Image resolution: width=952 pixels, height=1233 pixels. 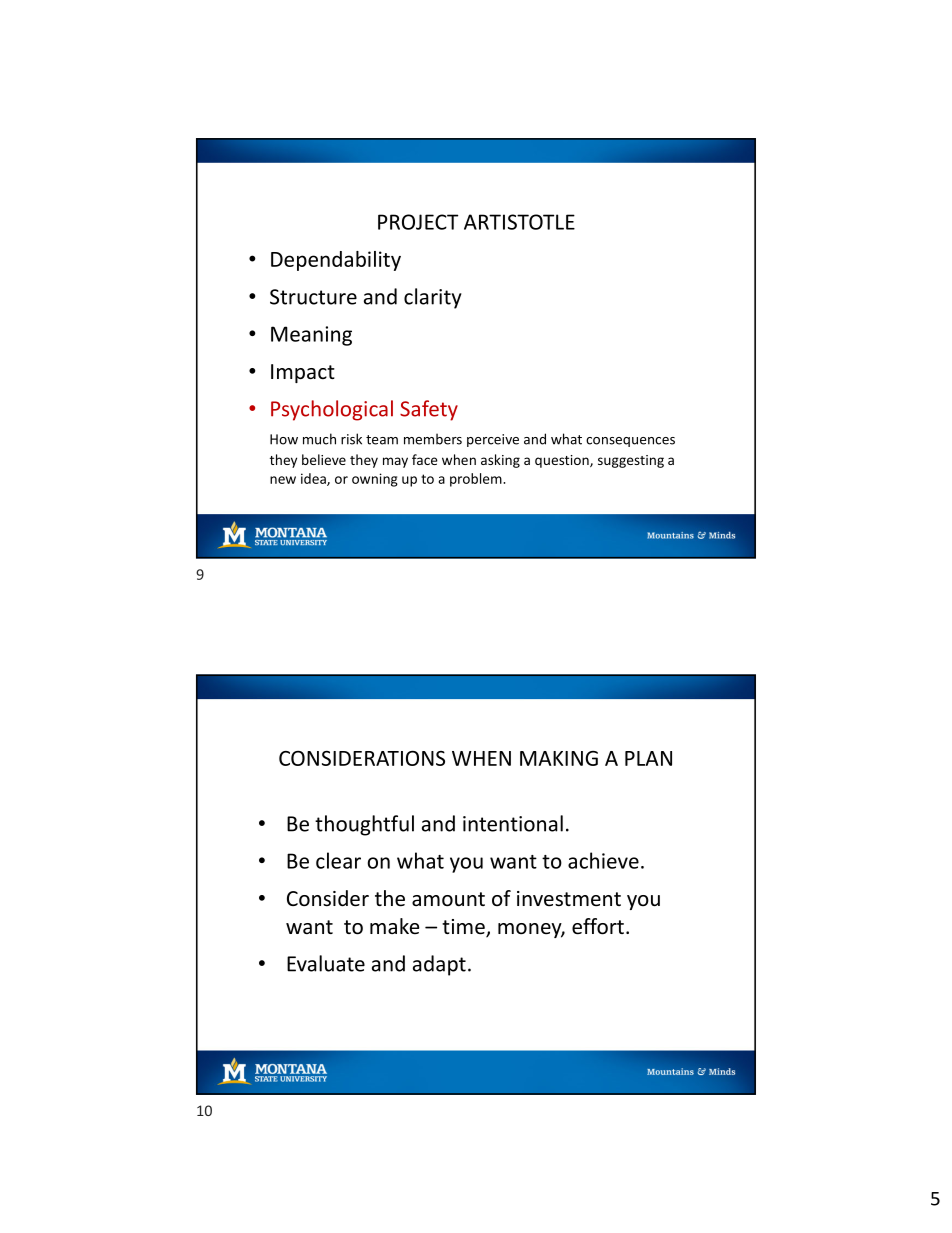 What do you see at coordinates (559, 758) in the screenshot?
I see `MAKING` at bounding box center [559, 758].
